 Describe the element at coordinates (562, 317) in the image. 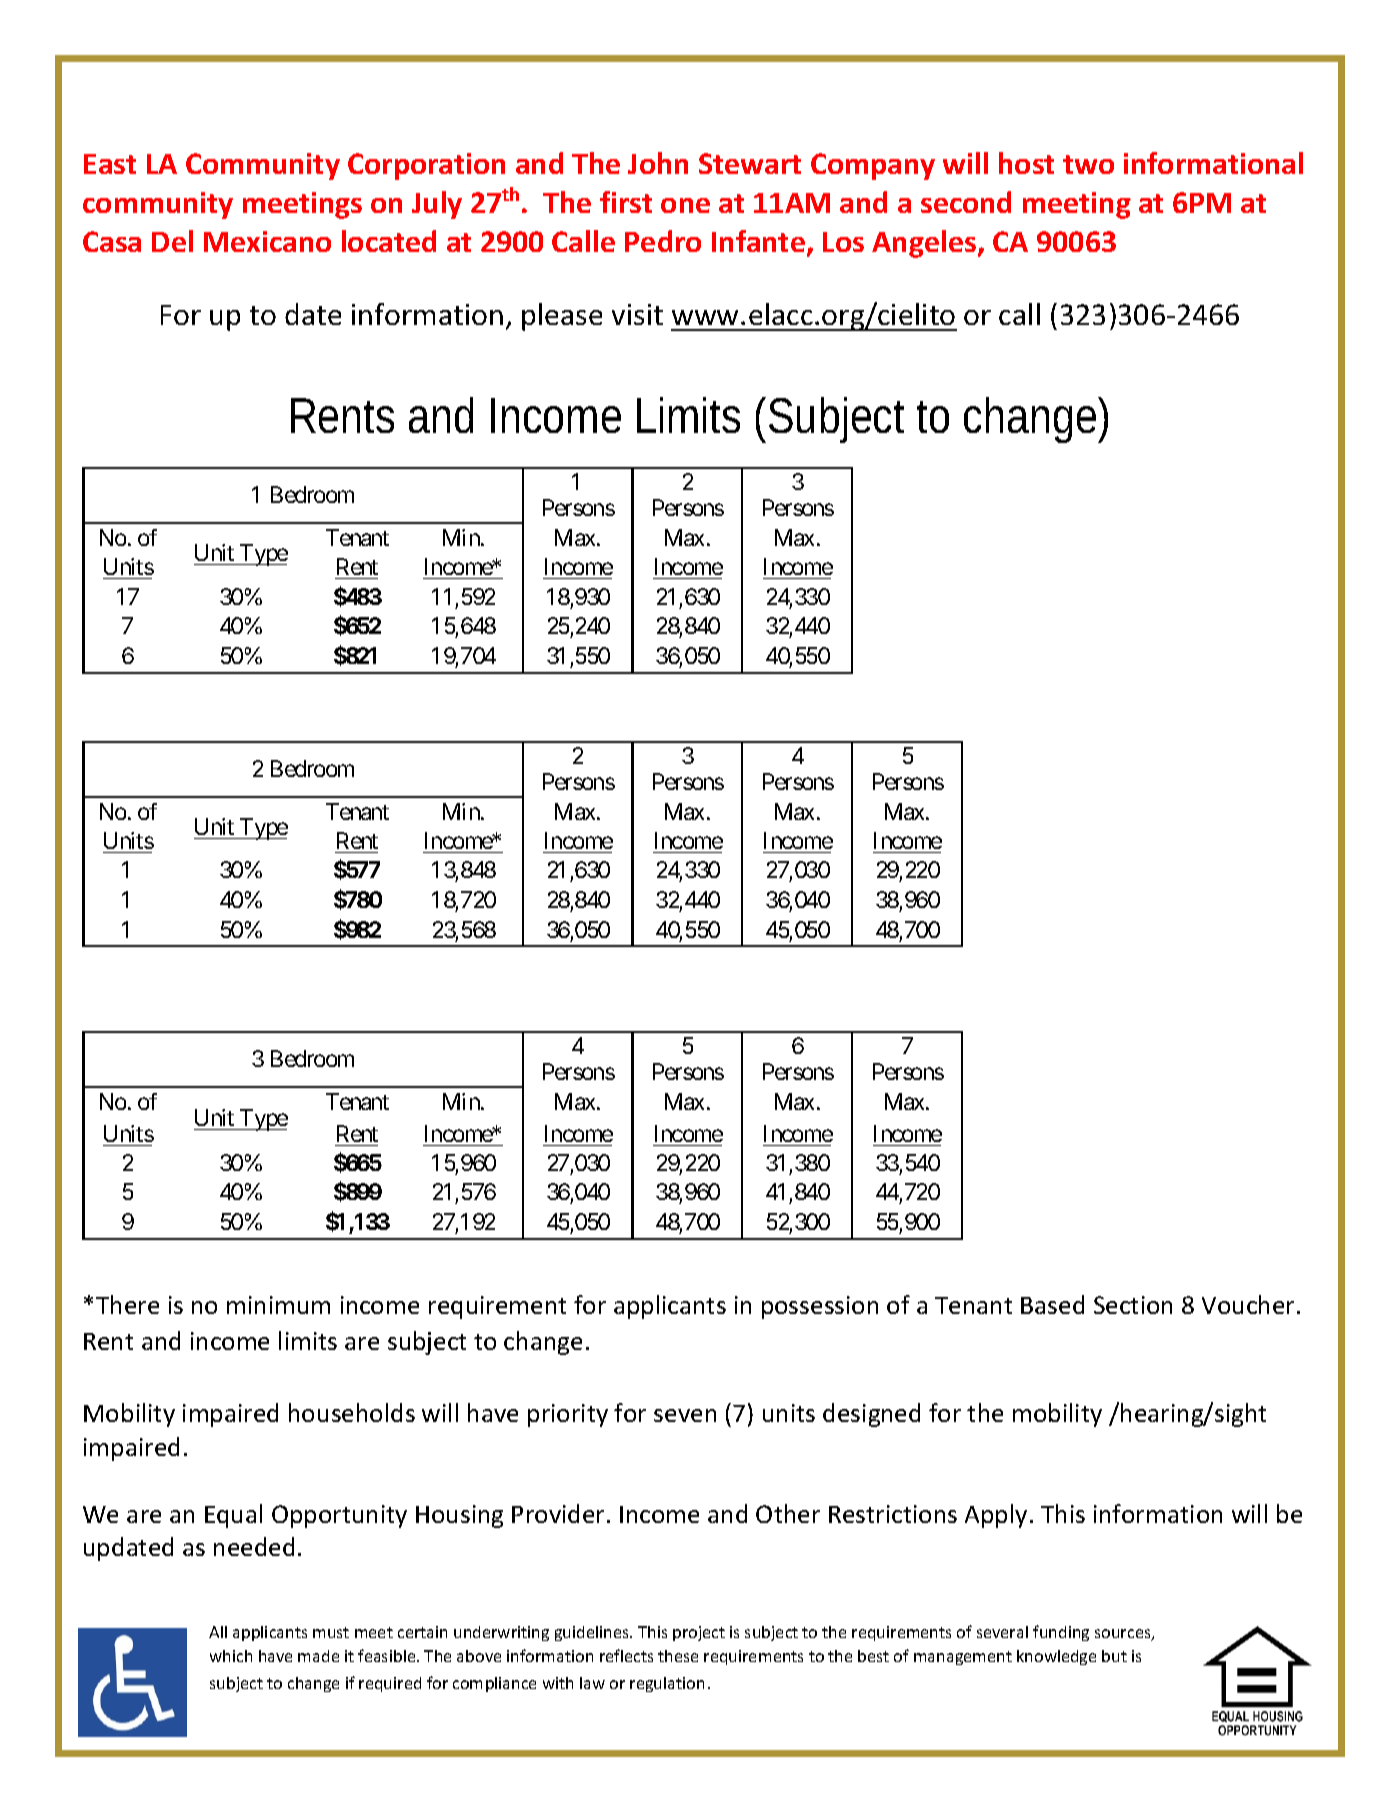

I see `please` at that location.
